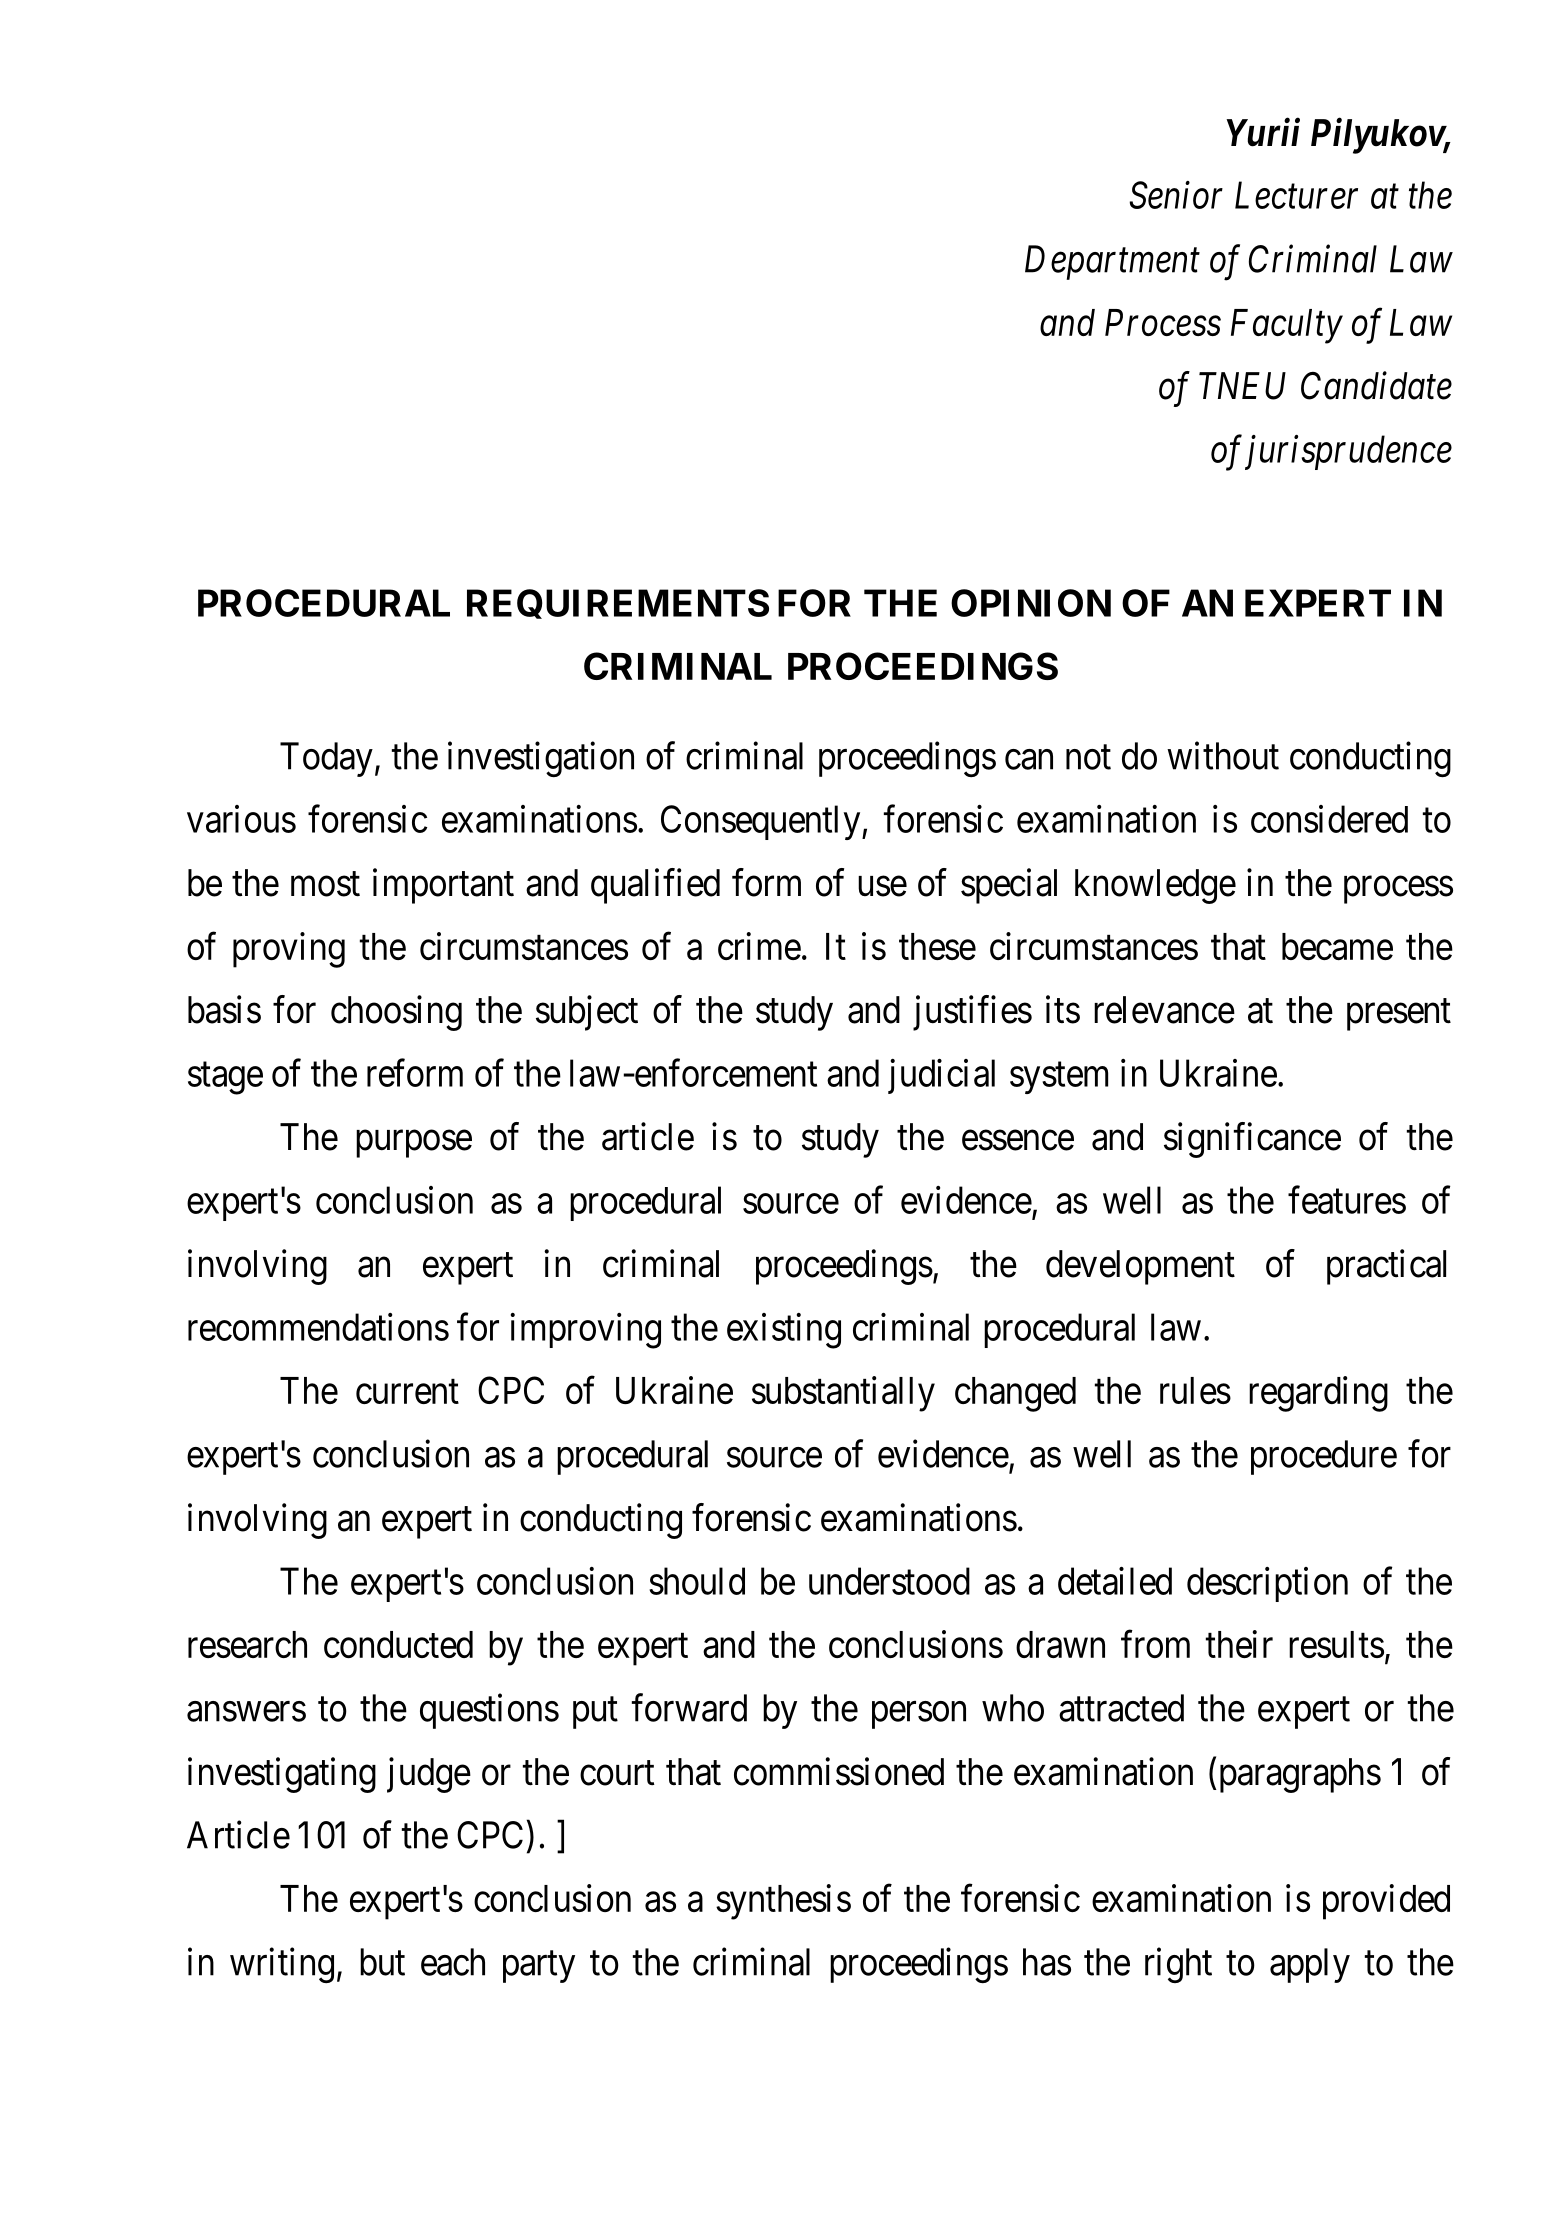 The height and width of the page is (2213, 1564). Describe the element at coordinates (839, 1771) in the page. I see `commissioned` at that location.
